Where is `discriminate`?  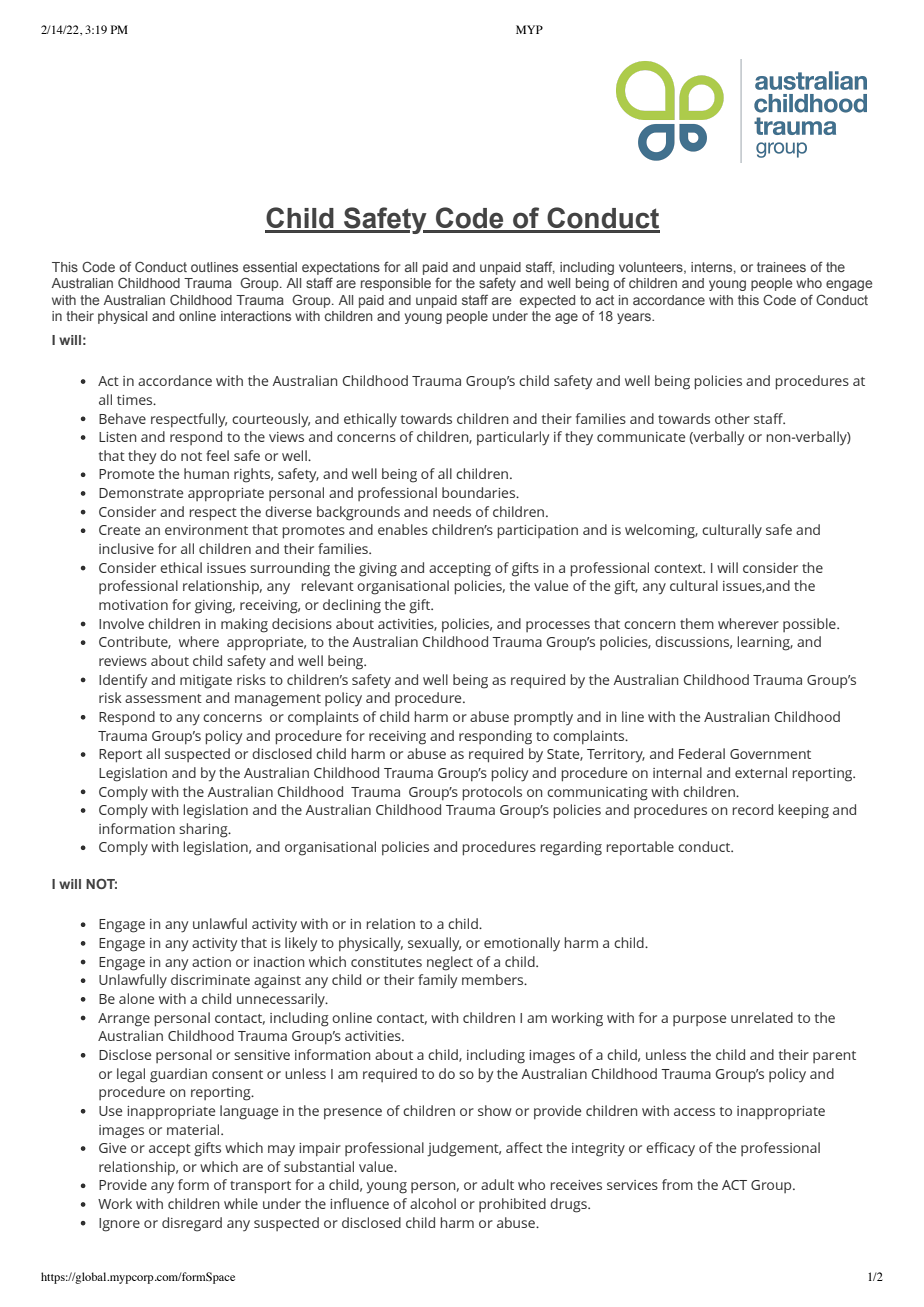 discriminate is located at coordinates (210, 979).
